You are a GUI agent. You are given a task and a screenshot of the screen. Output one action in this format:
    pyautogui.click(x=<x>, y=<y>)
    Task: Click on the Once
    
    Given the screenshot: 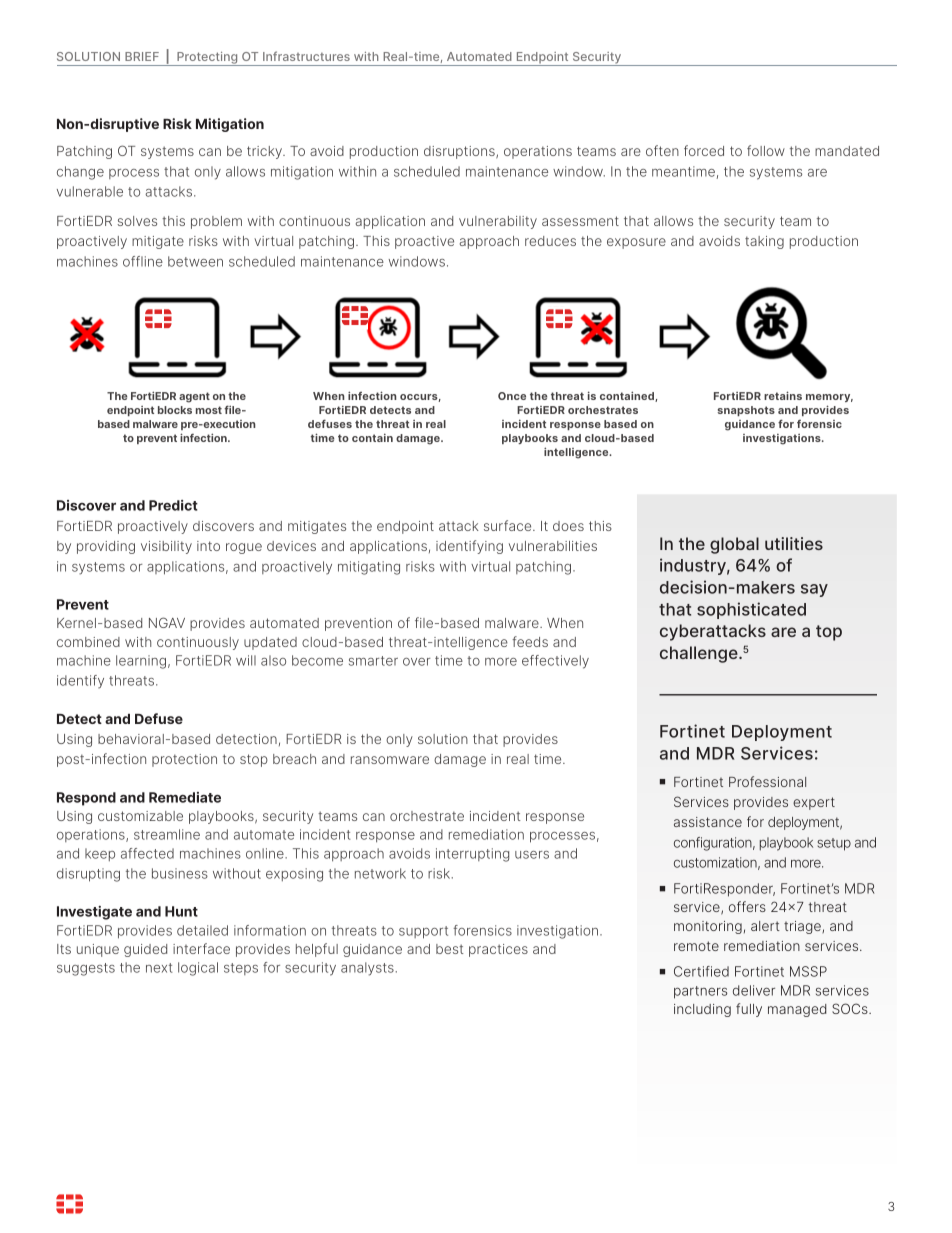 What is the action you would take?
    pyautogui.click(x=512, y=396)
